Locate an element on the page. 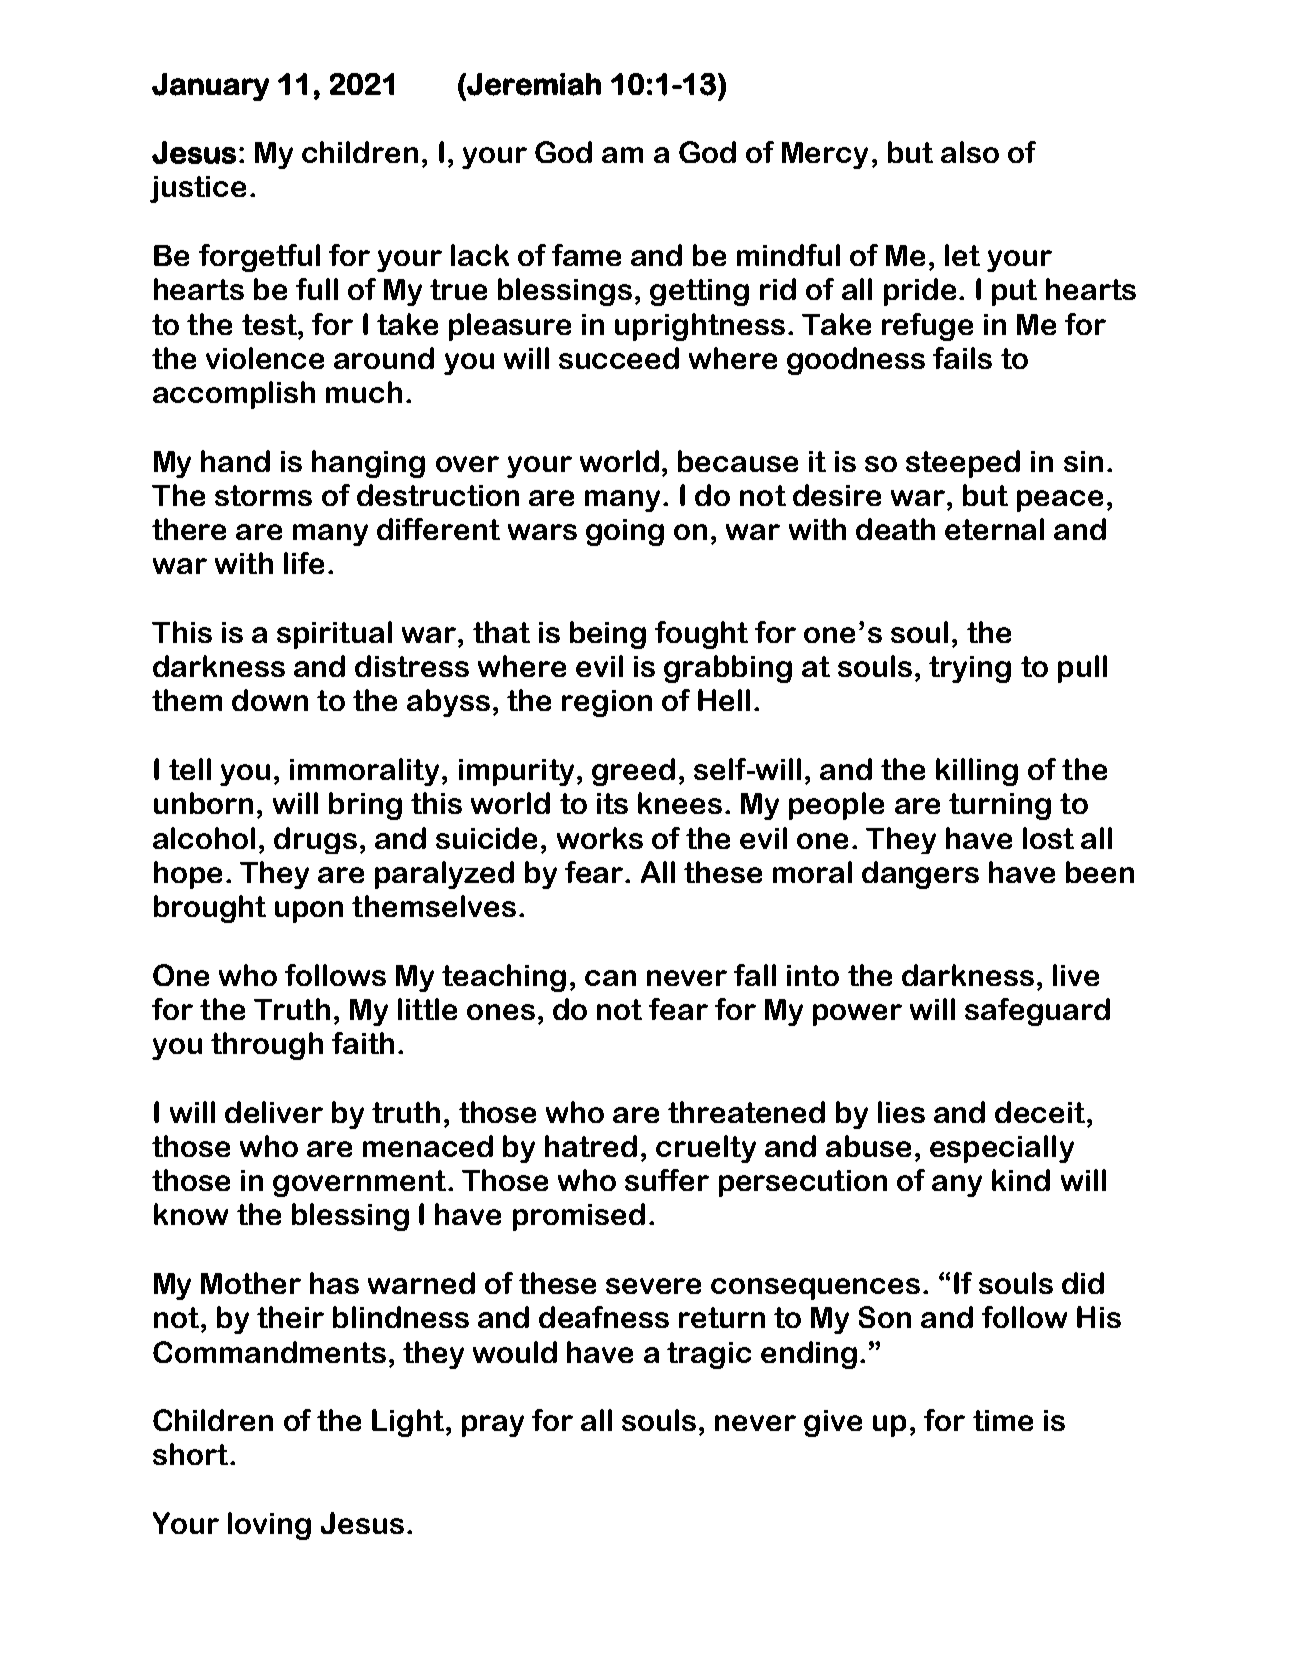 The width and height of the page is (1294, 1675). trying is located at coordinates (970, 669).
